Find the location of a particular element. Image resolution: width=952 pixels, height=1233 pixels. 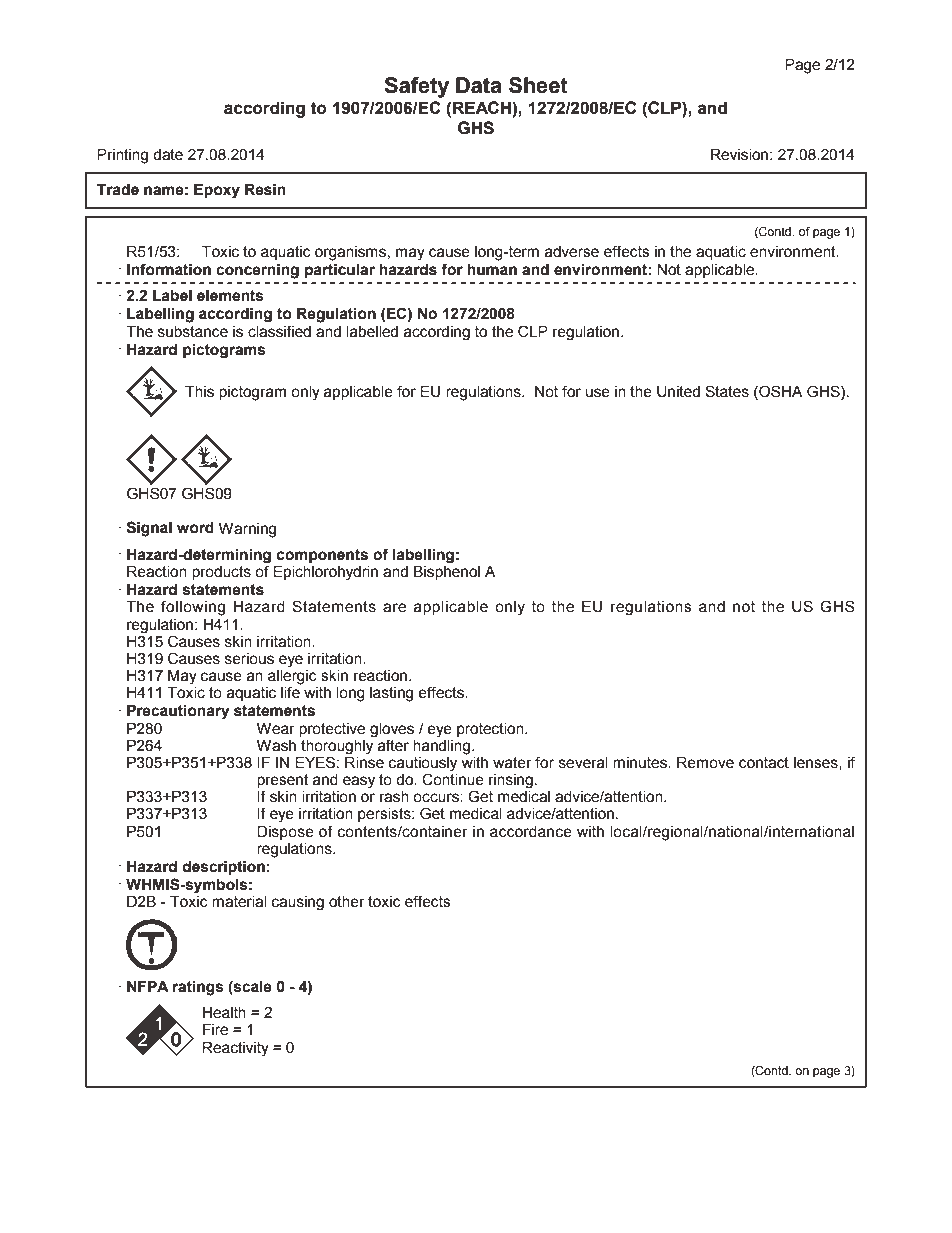

This is located at coordinates (199, 392).
